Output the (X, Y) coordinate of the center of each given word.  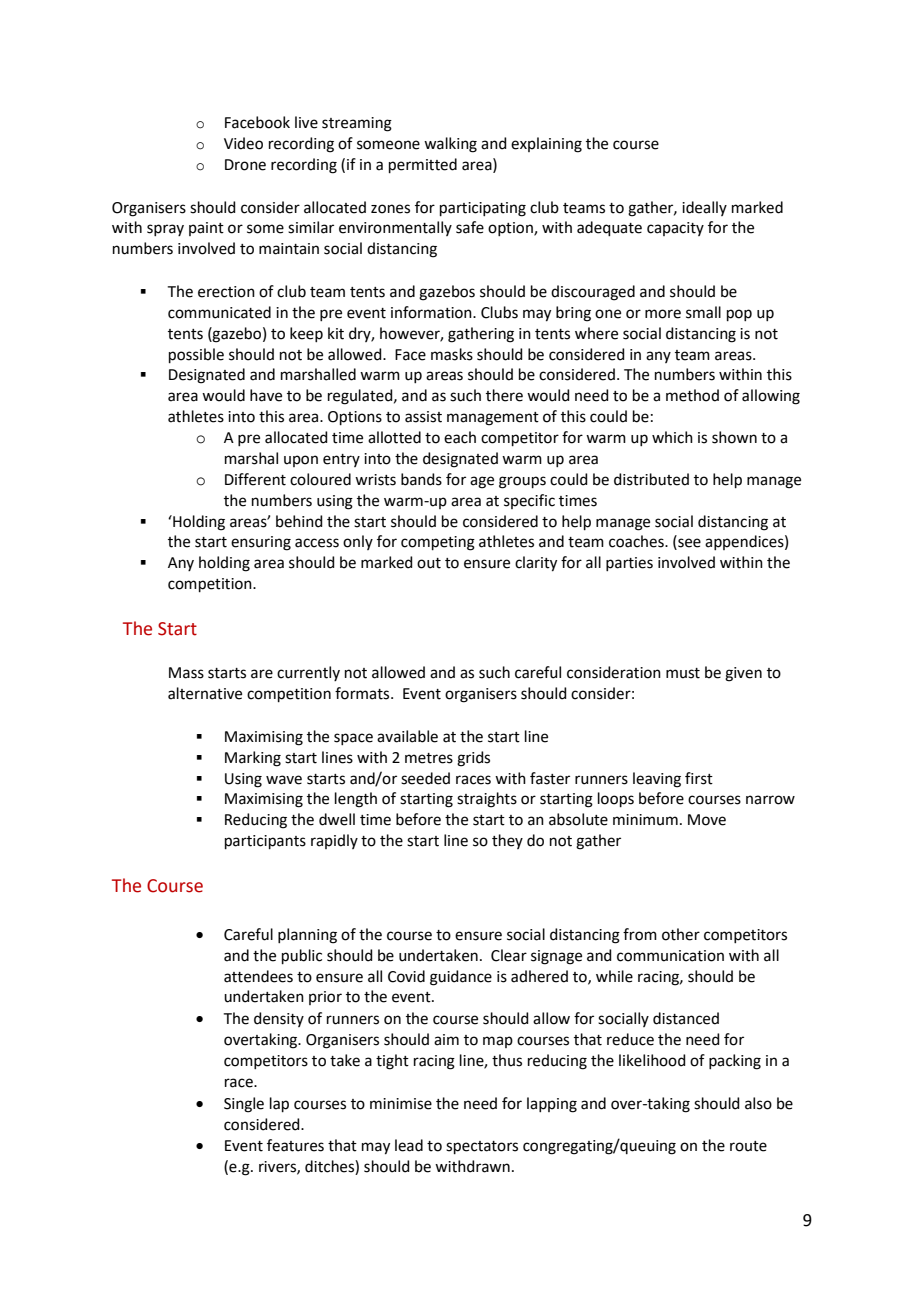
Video (243, 143)
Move (707, 820)
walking (450, 145)
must (683, 673)
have (266, 395)
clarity (536, 564)
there (504, 395)
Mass (186, 673)
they (507, 841)
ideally (704, 208)
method (692, 395)
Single (244, 1105)
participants (265, 842)
